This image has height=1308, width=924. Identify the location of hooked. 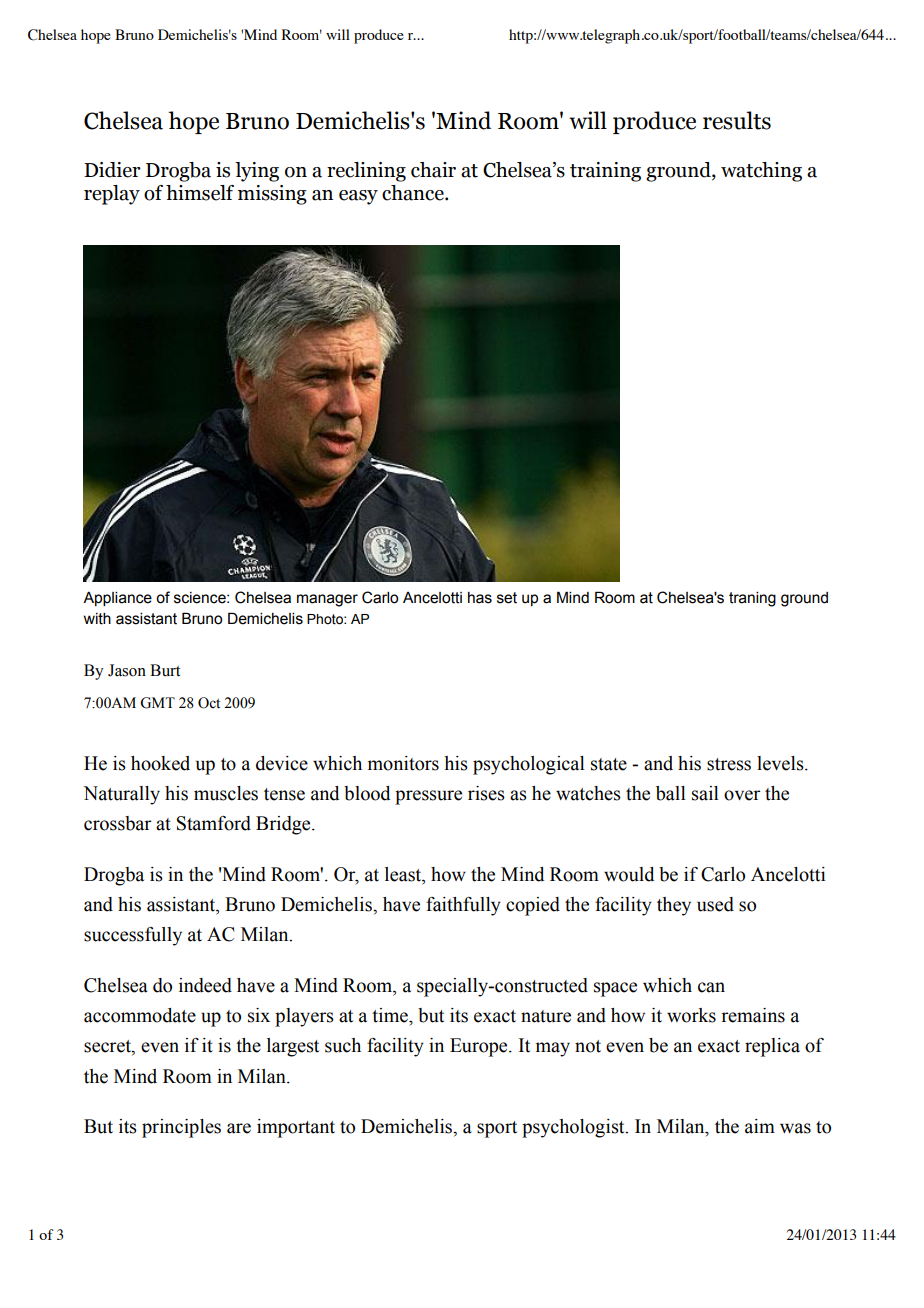
(160, 763).
